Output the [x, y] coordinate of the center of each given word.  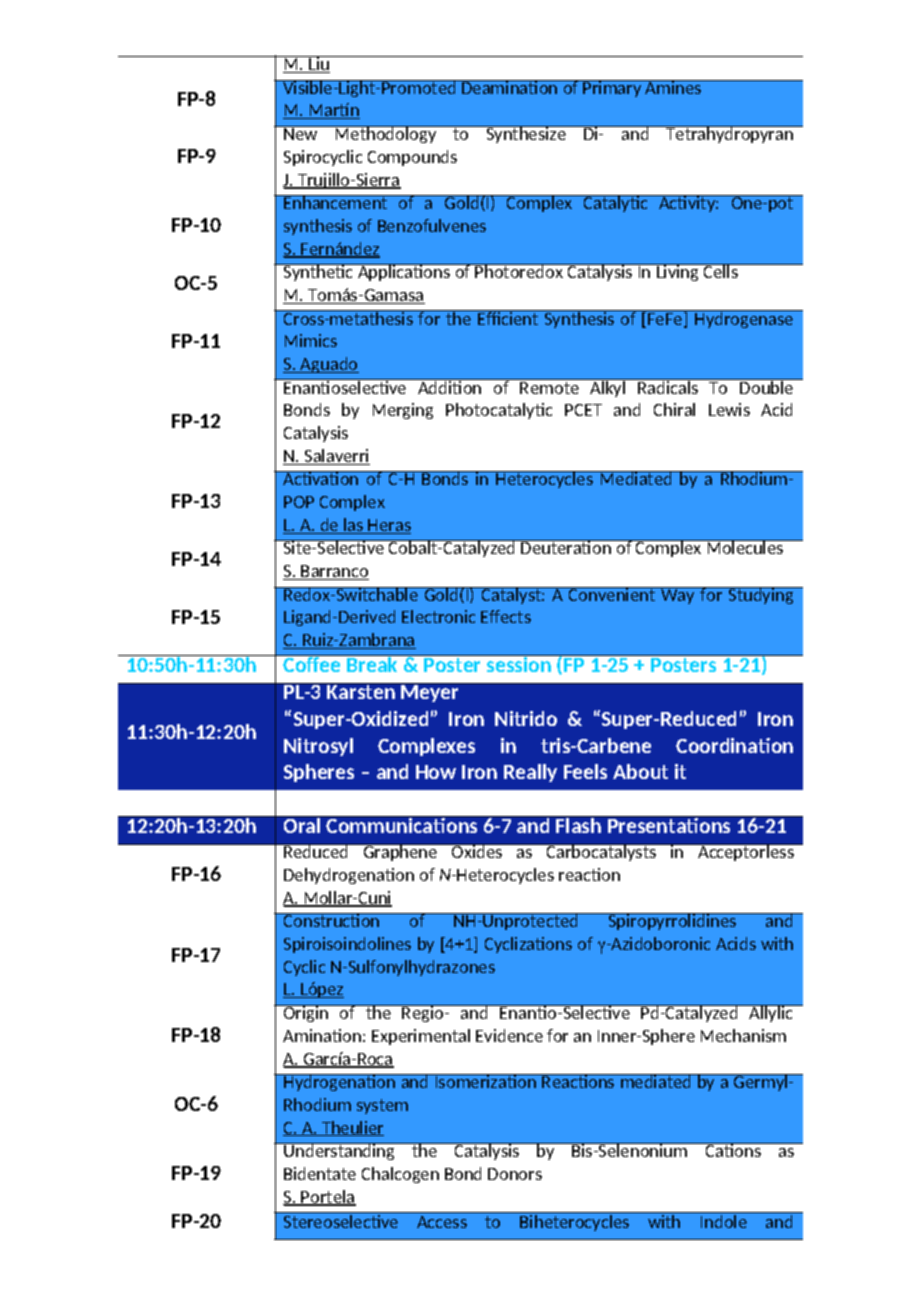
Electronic [438, 616]
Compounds [412, 158]
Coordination [734, 745]
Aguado [329, 365]
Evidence [509, 1035]
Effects [506, 616]
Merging [403, 411]
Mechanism [743, 1035]
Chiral [674, 409]
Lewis [729, 409]
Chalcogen [400, 1175]
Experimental [421, 1037]
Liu [319, 64]
